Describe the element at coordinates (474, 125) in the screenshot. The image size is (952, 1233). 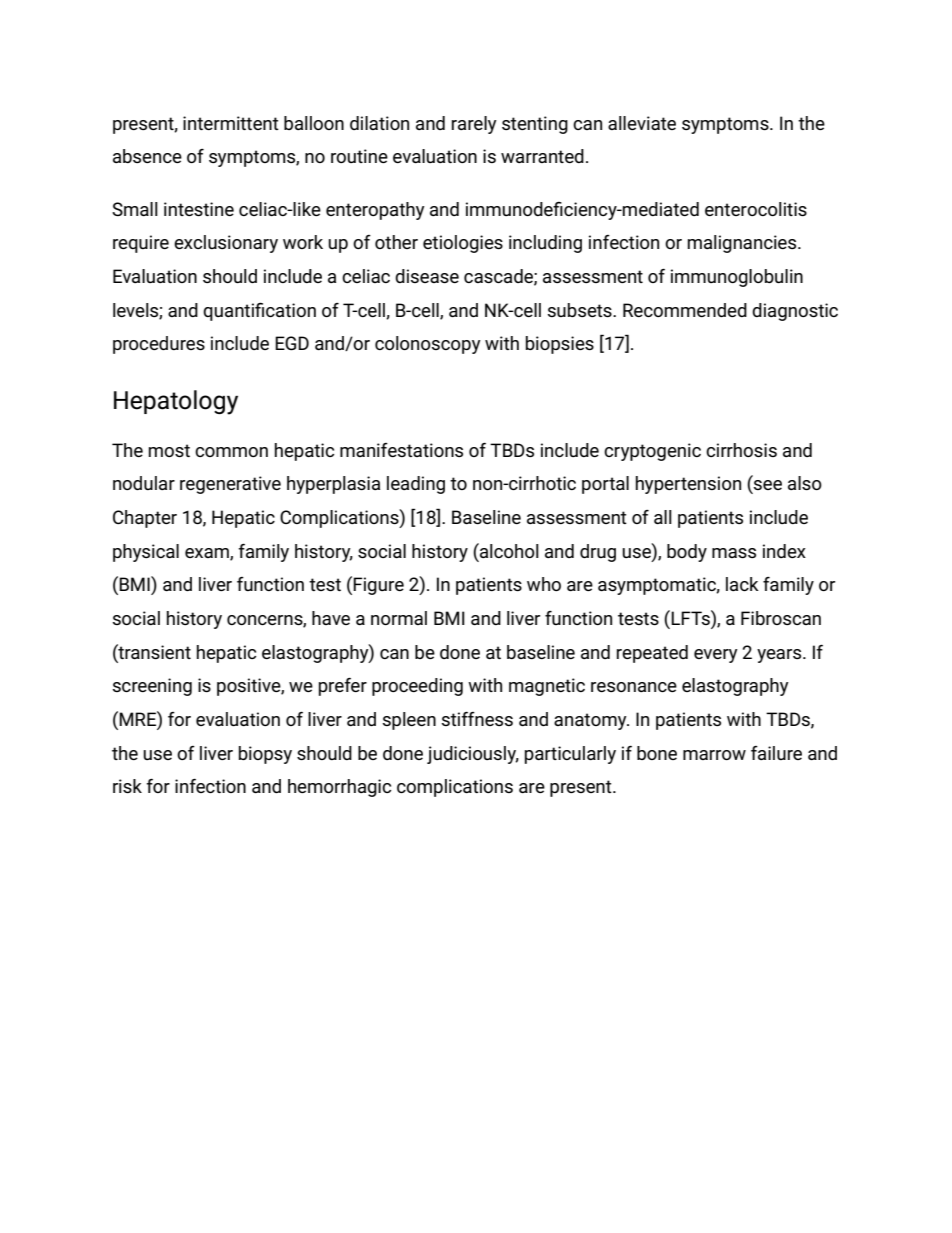
I see `rarely` at that location.
